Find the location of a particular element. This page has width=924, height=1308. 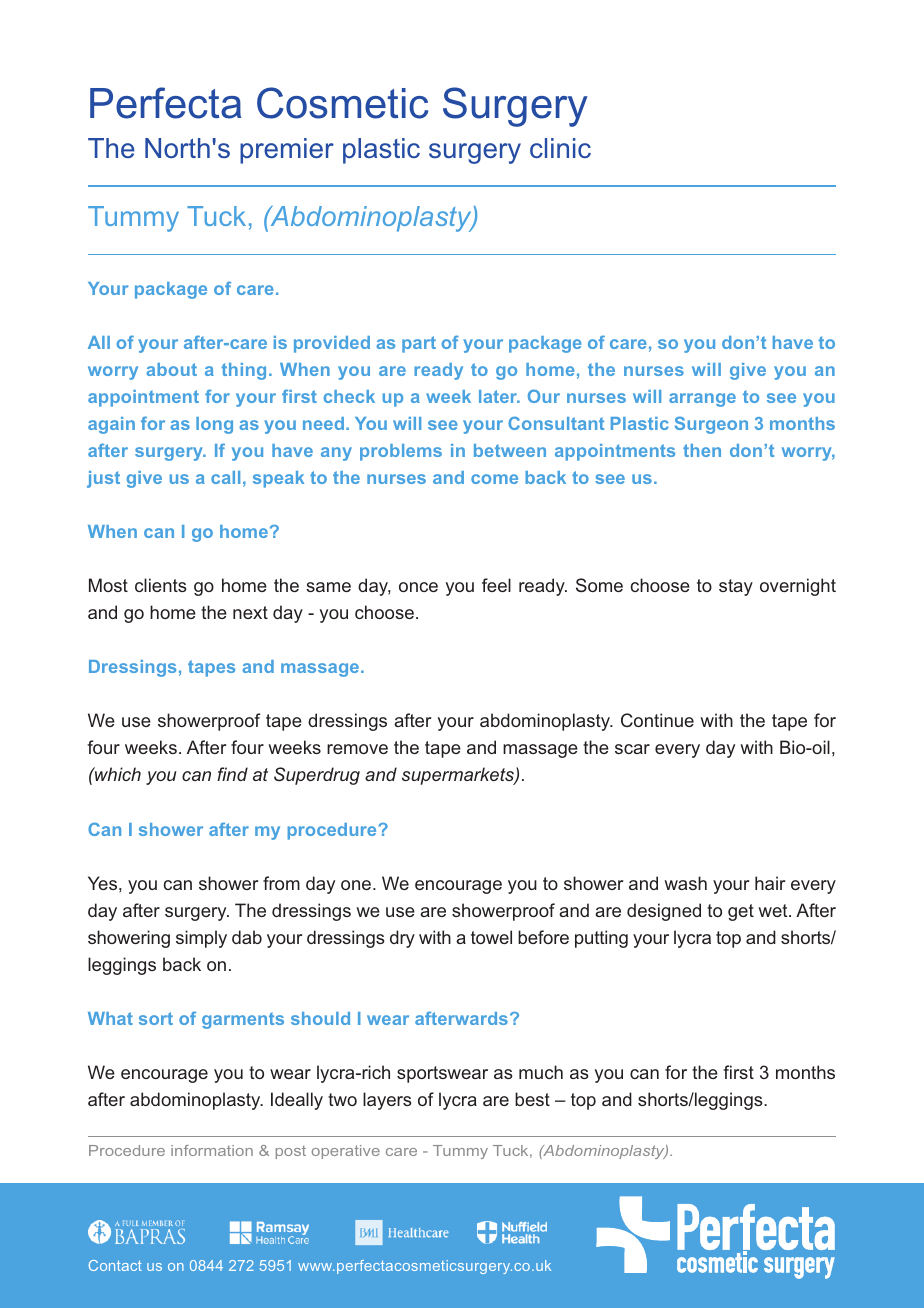

then is located at coordinates (702, 450).
